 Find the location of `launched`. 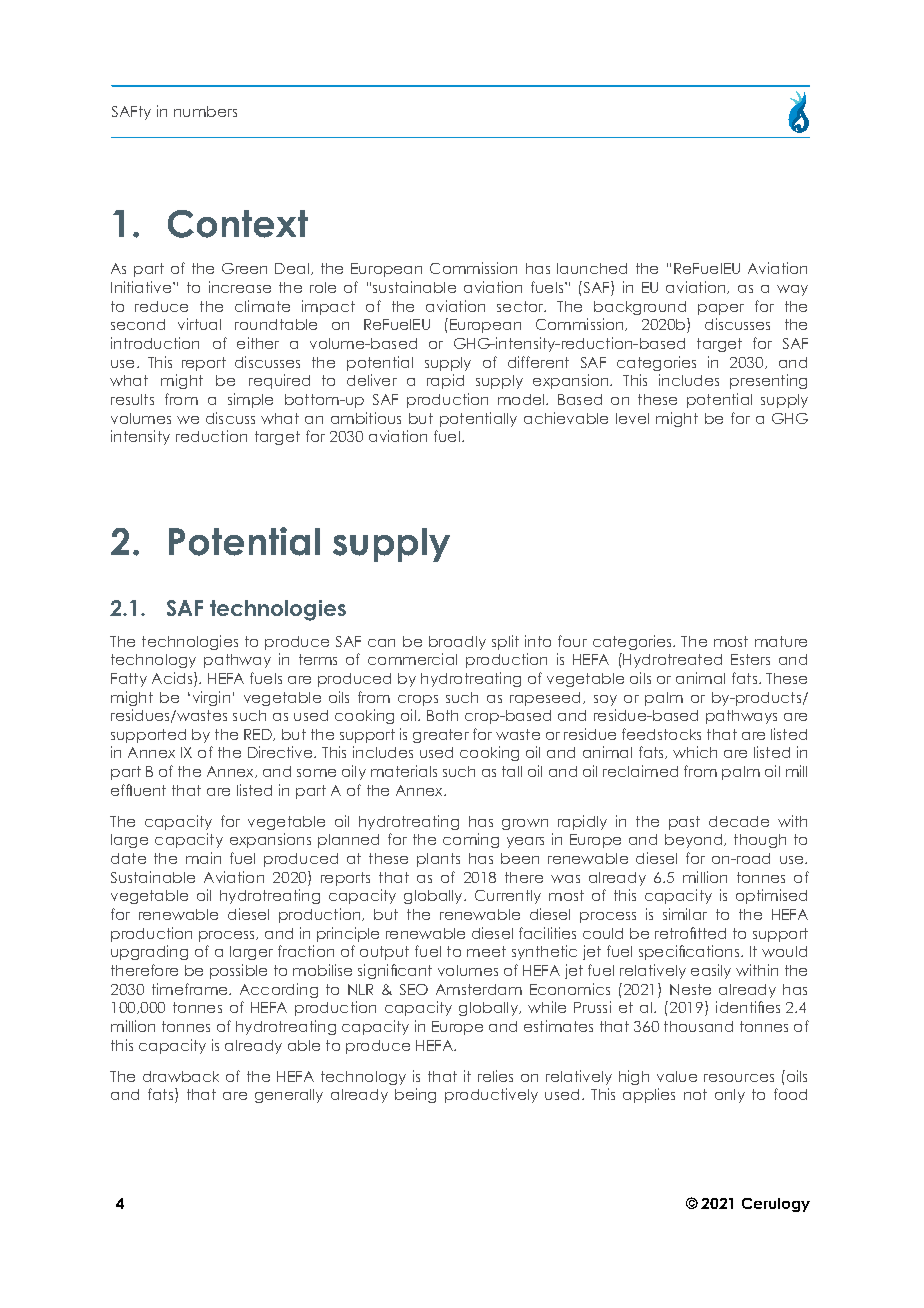

launched is located at coordinates (592, 268).
